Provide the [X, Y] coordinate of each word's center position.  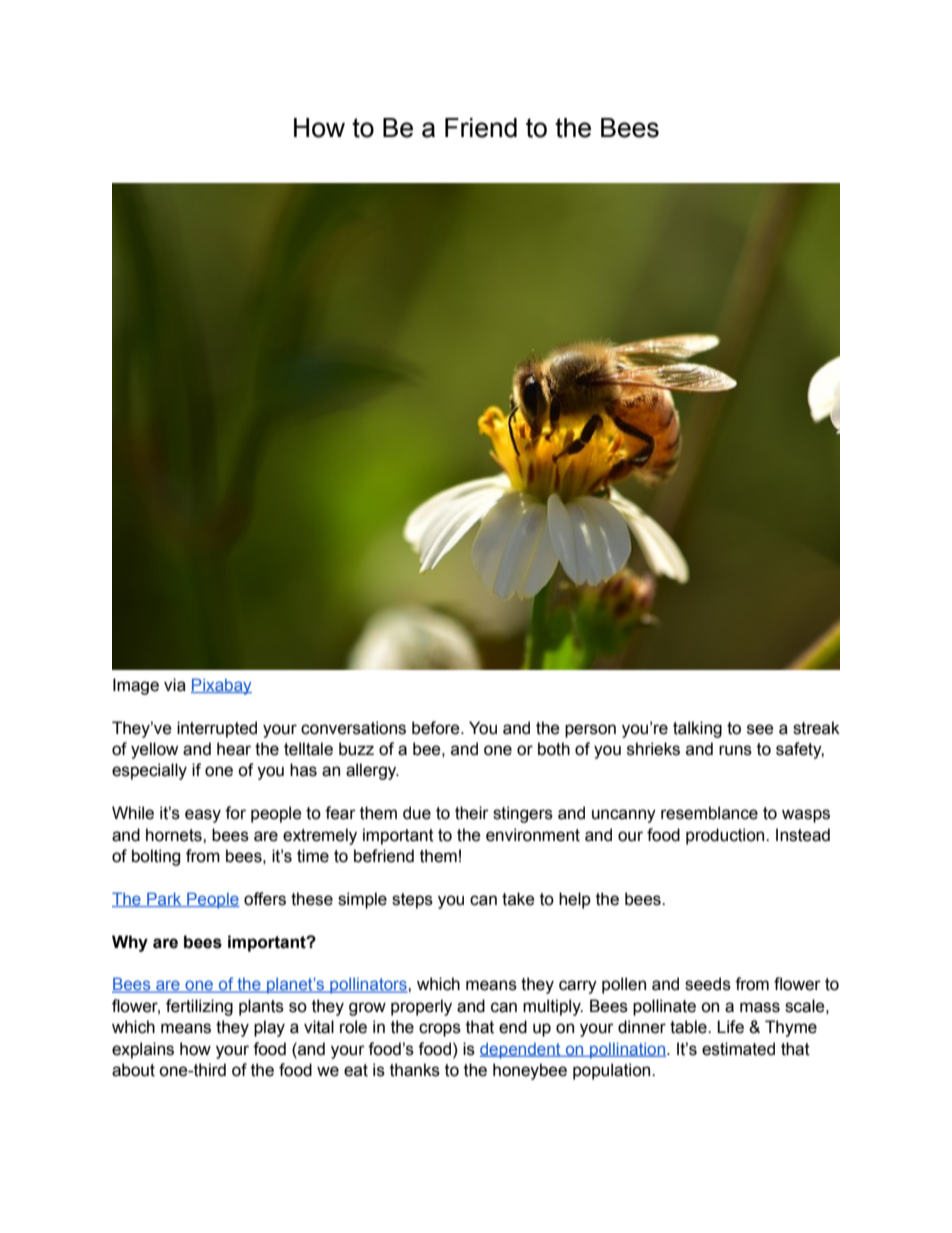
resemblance [709, 813]
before [437, 728]
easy [203, 816]
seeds [708, 984]
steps [412, 901]
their [472, 813]
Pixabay [221, 686]
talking [697, 729]
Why [130, 943]
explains [143, 1050]
